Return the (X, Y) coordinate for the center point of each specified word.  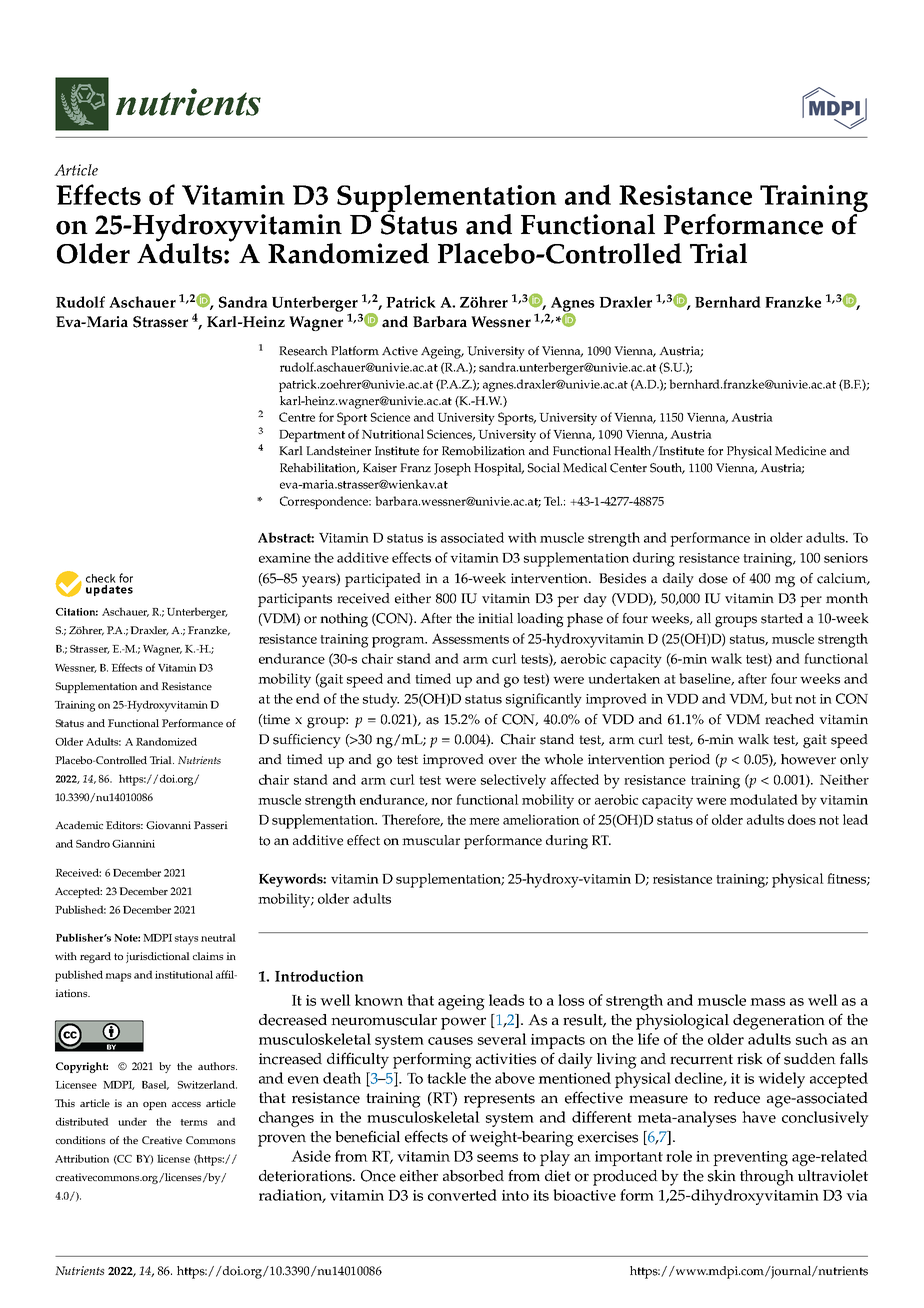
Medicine (800, 451)
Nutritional (393, 434)
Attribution (82, 1158)
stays (186, 940)
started (782, 618)
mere (484, 821)
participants (295, 600)
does (802, 819)
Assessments (470, 638)
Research (303, 351)
